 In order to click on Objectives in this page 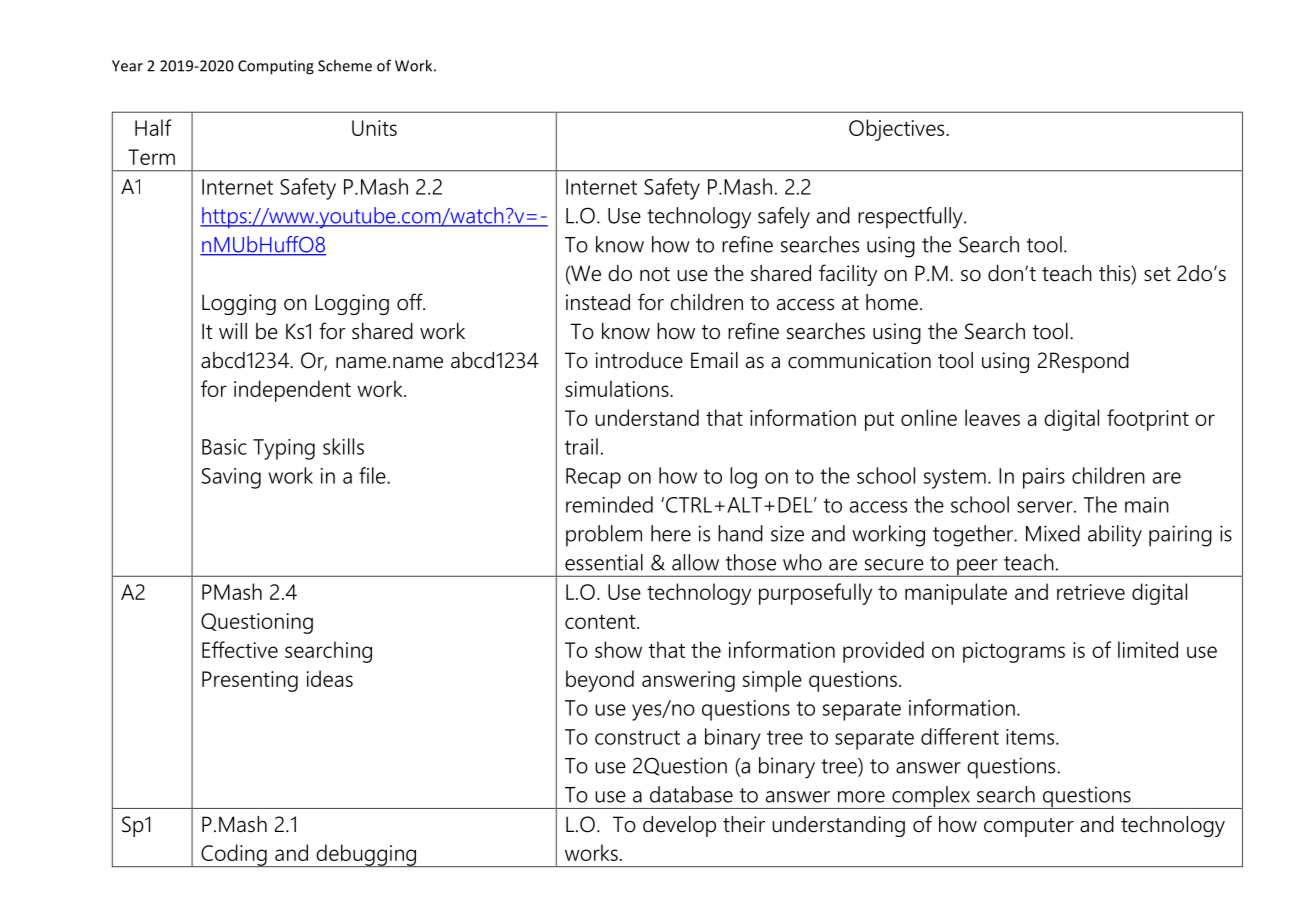, I will do `click(898, 130)`.
